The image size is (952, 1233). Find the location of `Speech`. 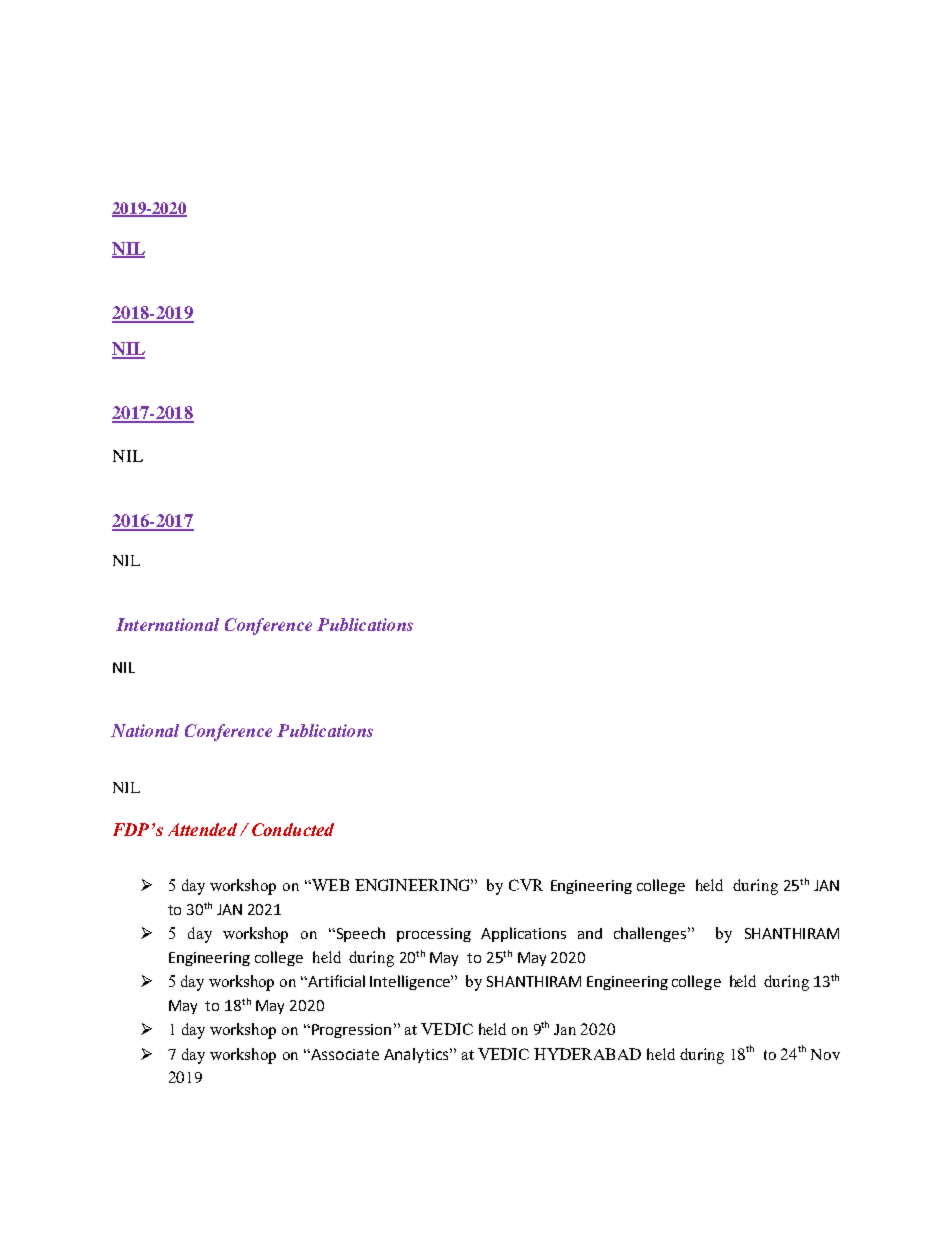

Speech is located at coordinates (361, 934).
